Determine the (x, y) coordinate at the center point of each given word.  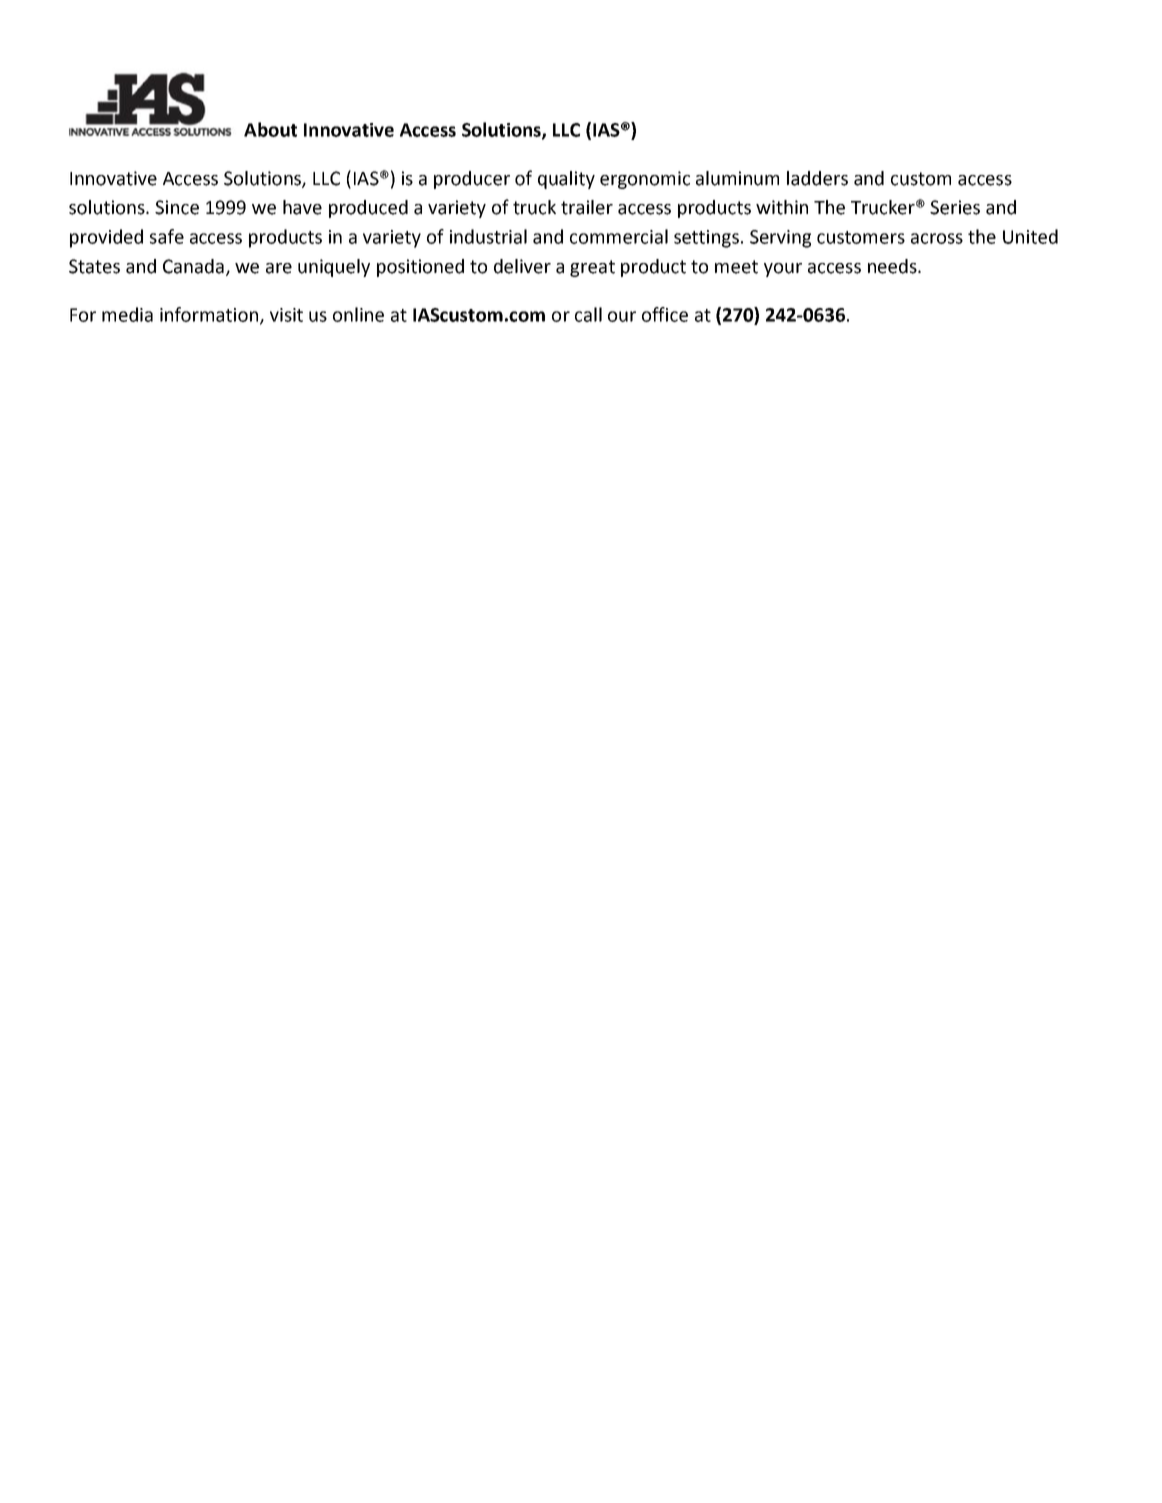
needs (893, 266)
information (210, 315)
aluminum (737, 178)
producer (472, 180)
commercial (619, 236)
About (270, 129)
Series (955, 207)
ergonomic (645, 180)
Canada (193, 266)
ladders (817, 178)
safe (167, 236)
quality (566, 180)
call (588, 314)
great (592, 268)
